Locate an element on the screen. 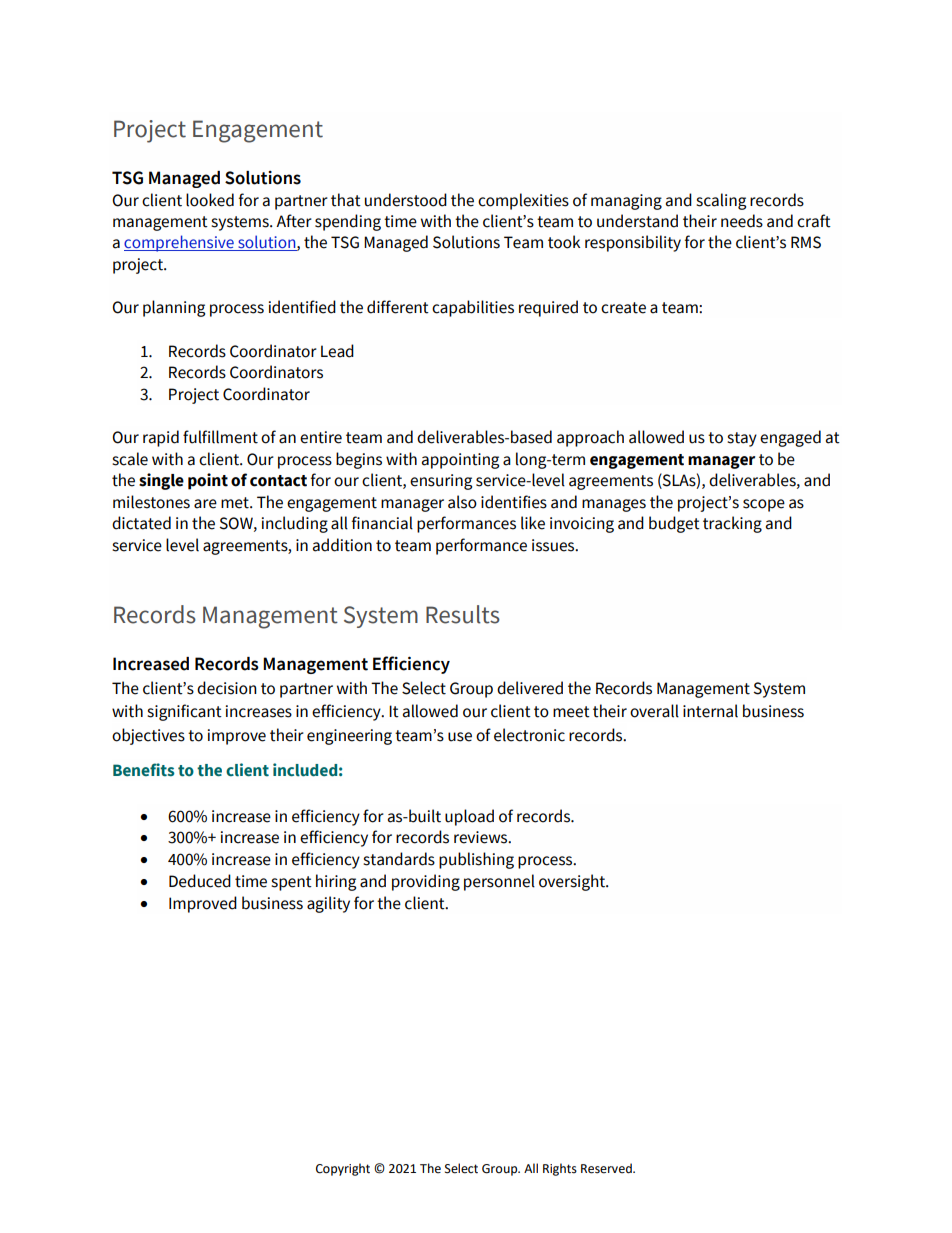 Image resolution: width=952 pixels, height=1233 pixels. needs is located at coordinates (742, 221).
